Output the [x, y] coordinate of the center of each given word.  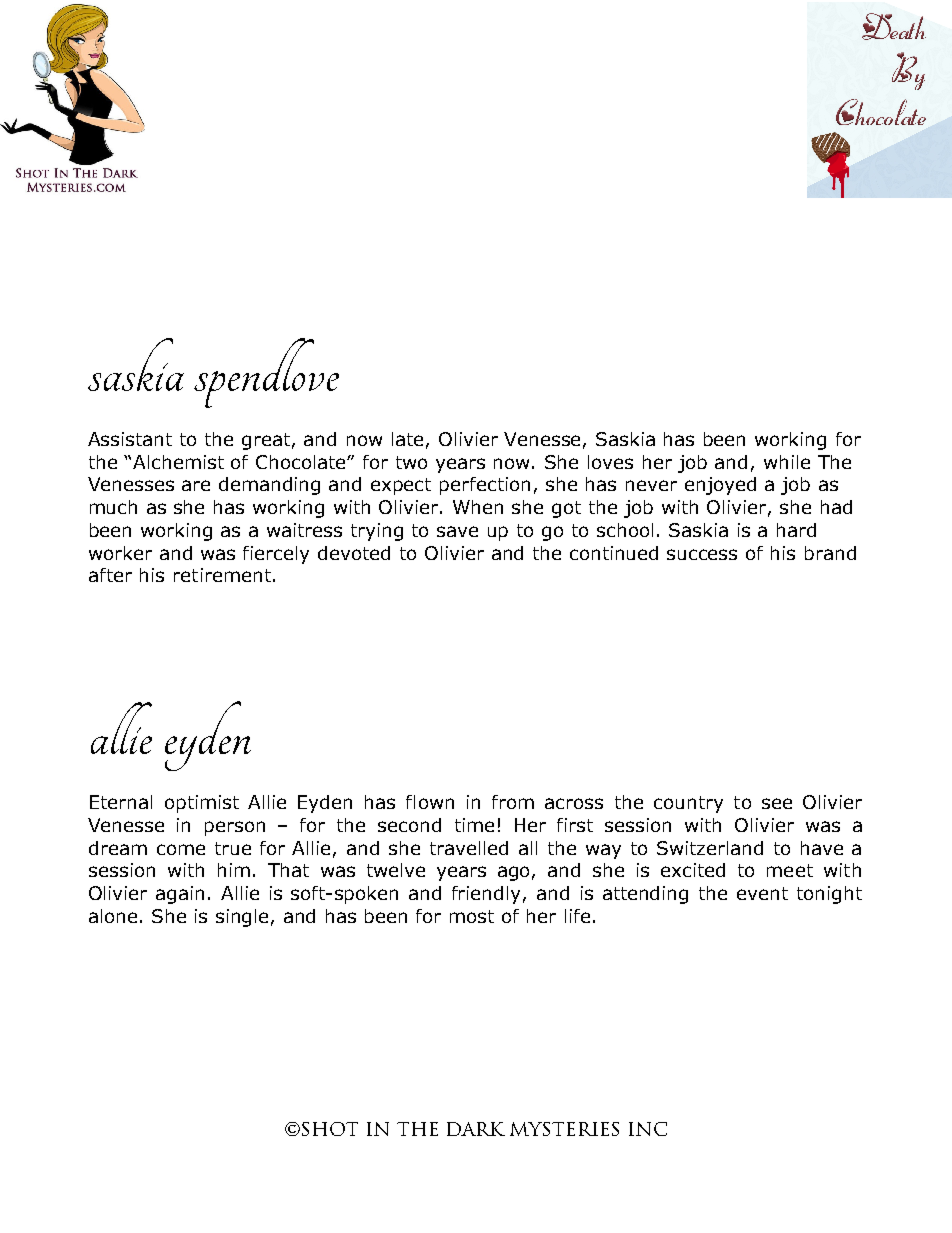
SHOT [330, 1129]
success [702, 554]
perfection [485, 486]
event [762, 893]
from [513, 802]
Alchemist [178, 462]
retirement [222, 575]
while [787, 462]
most [472, 916]
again [180, 895]
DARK [476, 1129]
